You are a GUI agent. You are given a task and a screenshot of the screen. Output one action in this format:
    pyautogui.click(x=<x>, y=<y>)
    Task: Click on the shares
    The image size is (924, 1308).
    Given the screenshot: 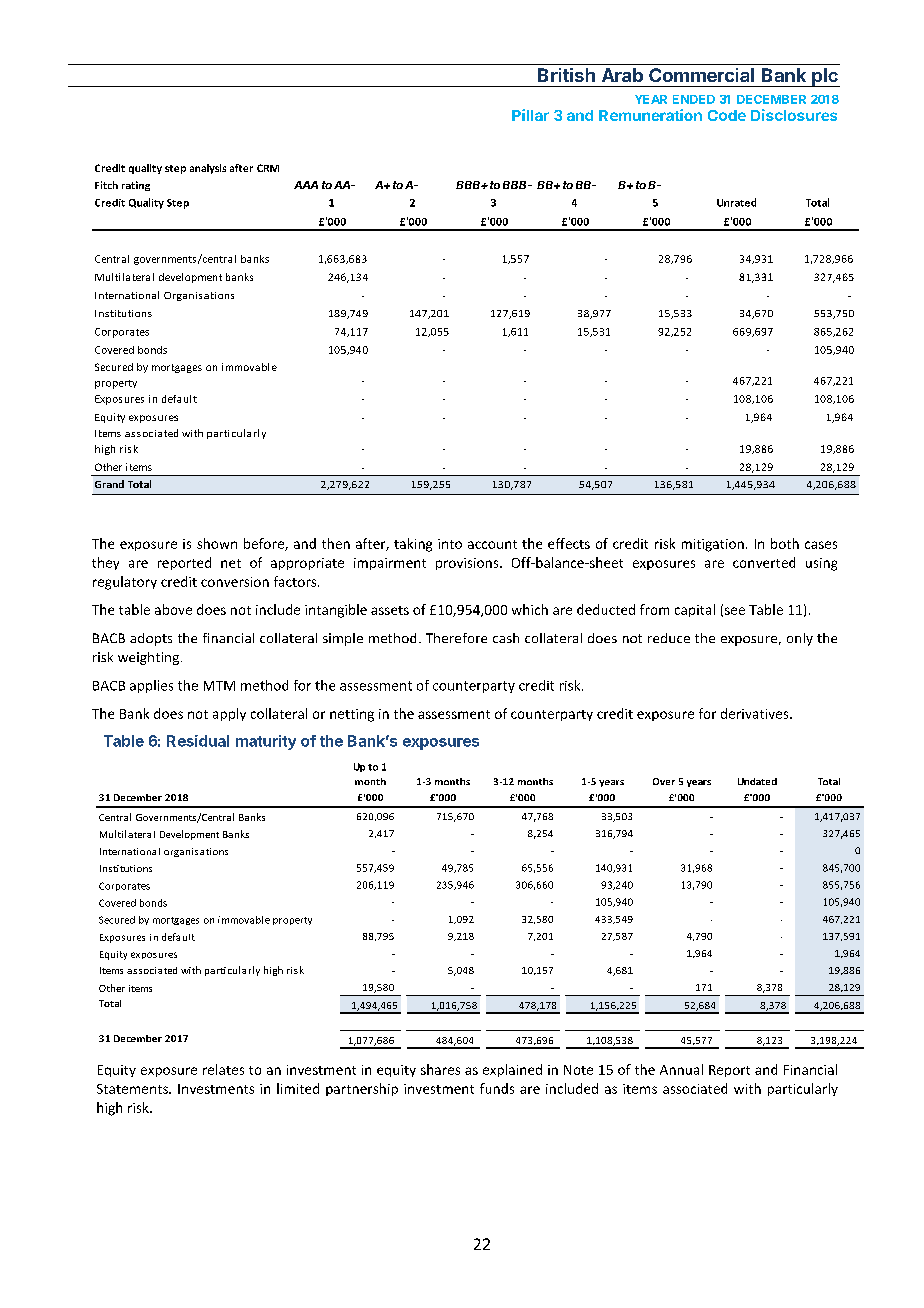 What is the action you would take?
    pyautogui.click(x=440, y=1069)
